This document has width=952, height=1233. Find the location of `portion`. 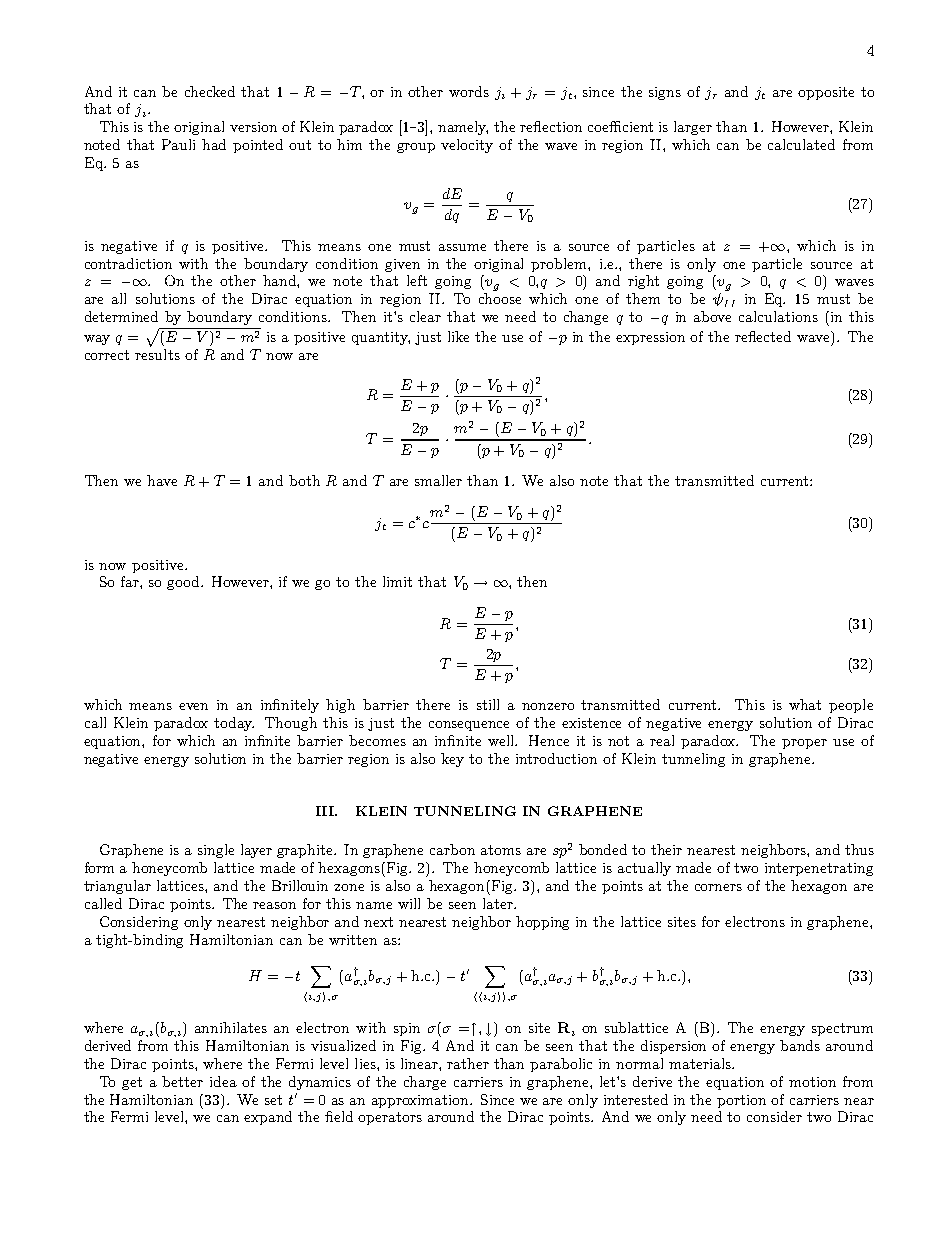

portion is located at coordinates (741, 1101).
